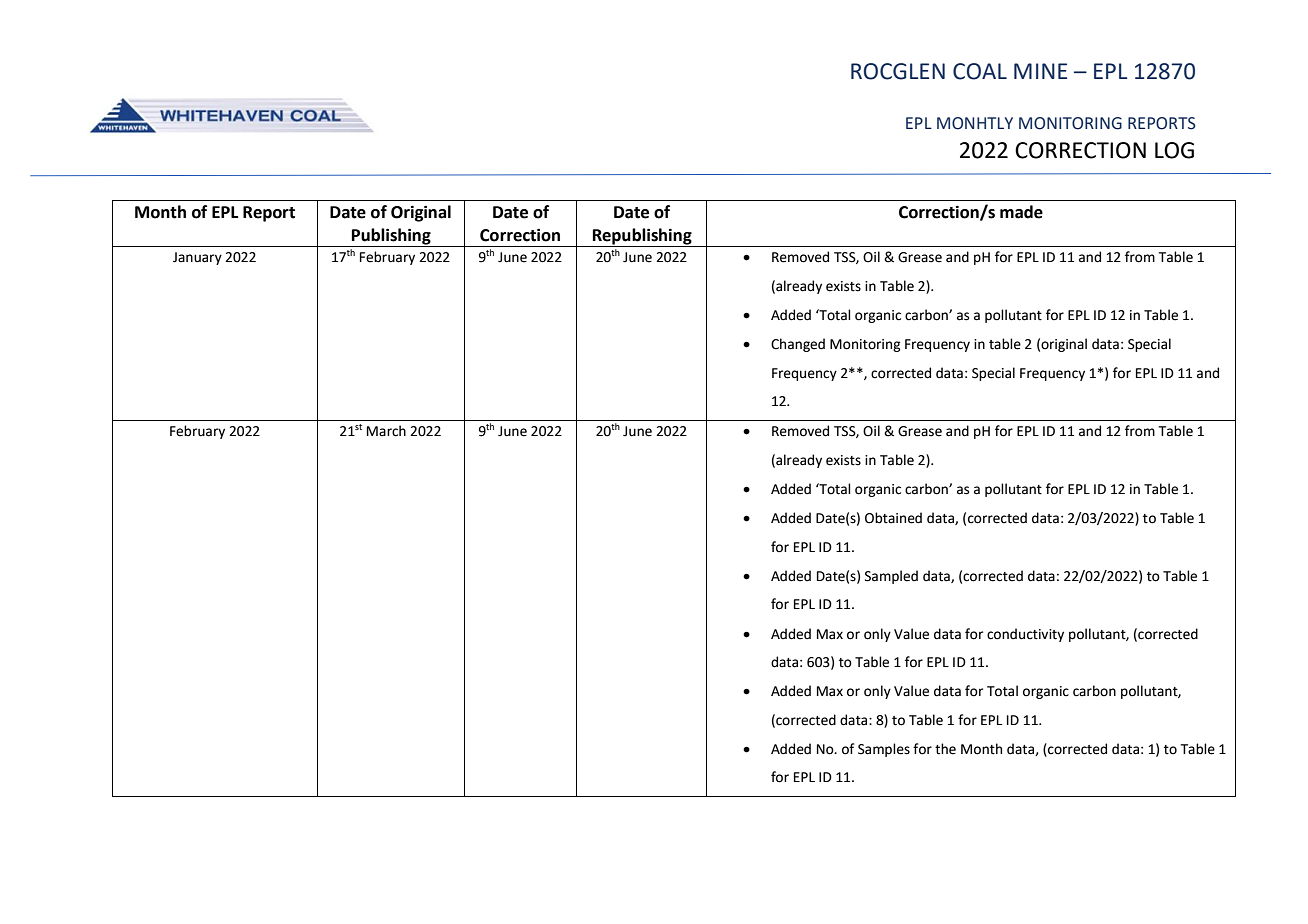  I want to click on January, so click(197, 258).
